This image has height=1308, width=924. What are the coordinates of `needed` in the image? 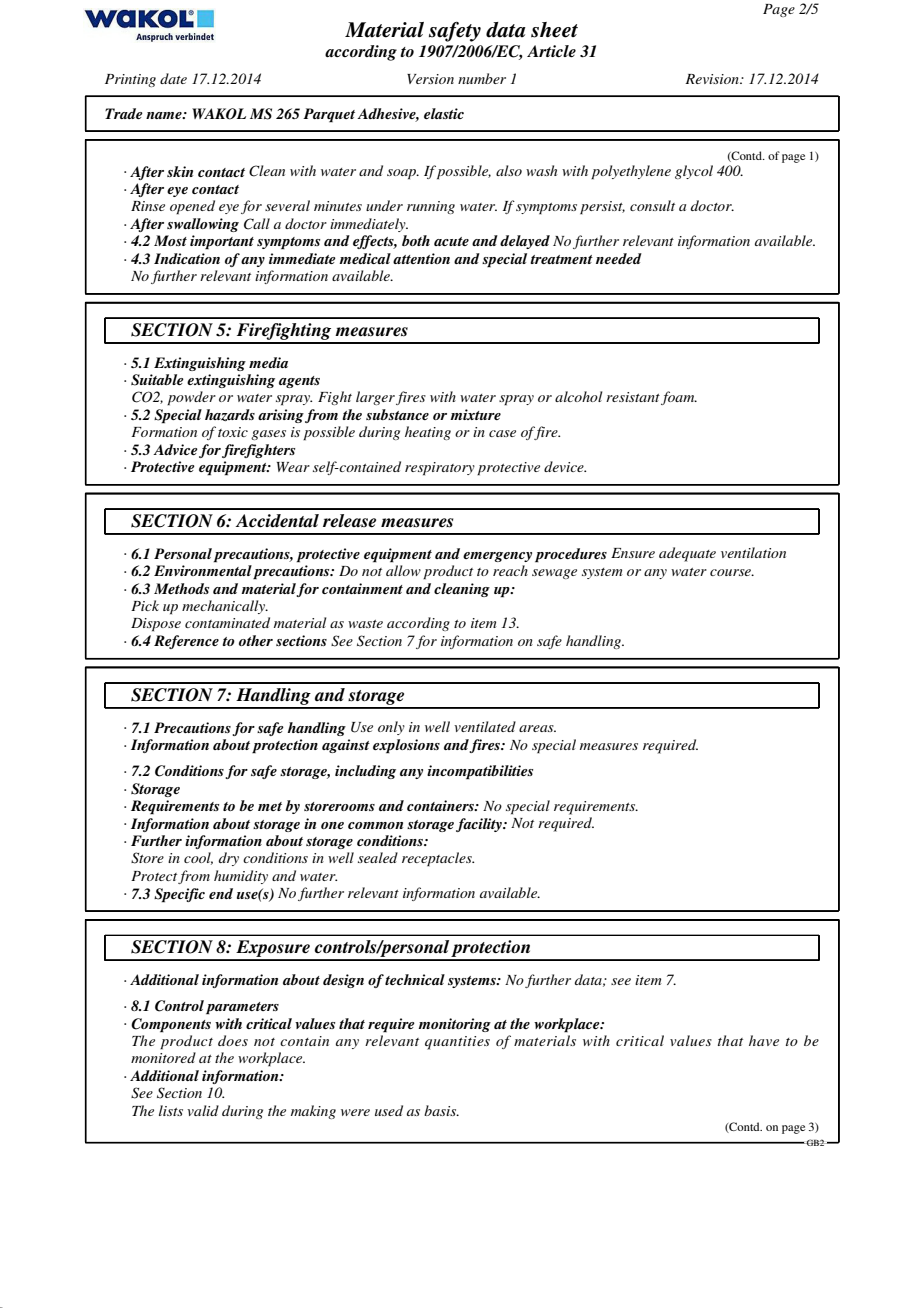 It's located at (619, 258).
